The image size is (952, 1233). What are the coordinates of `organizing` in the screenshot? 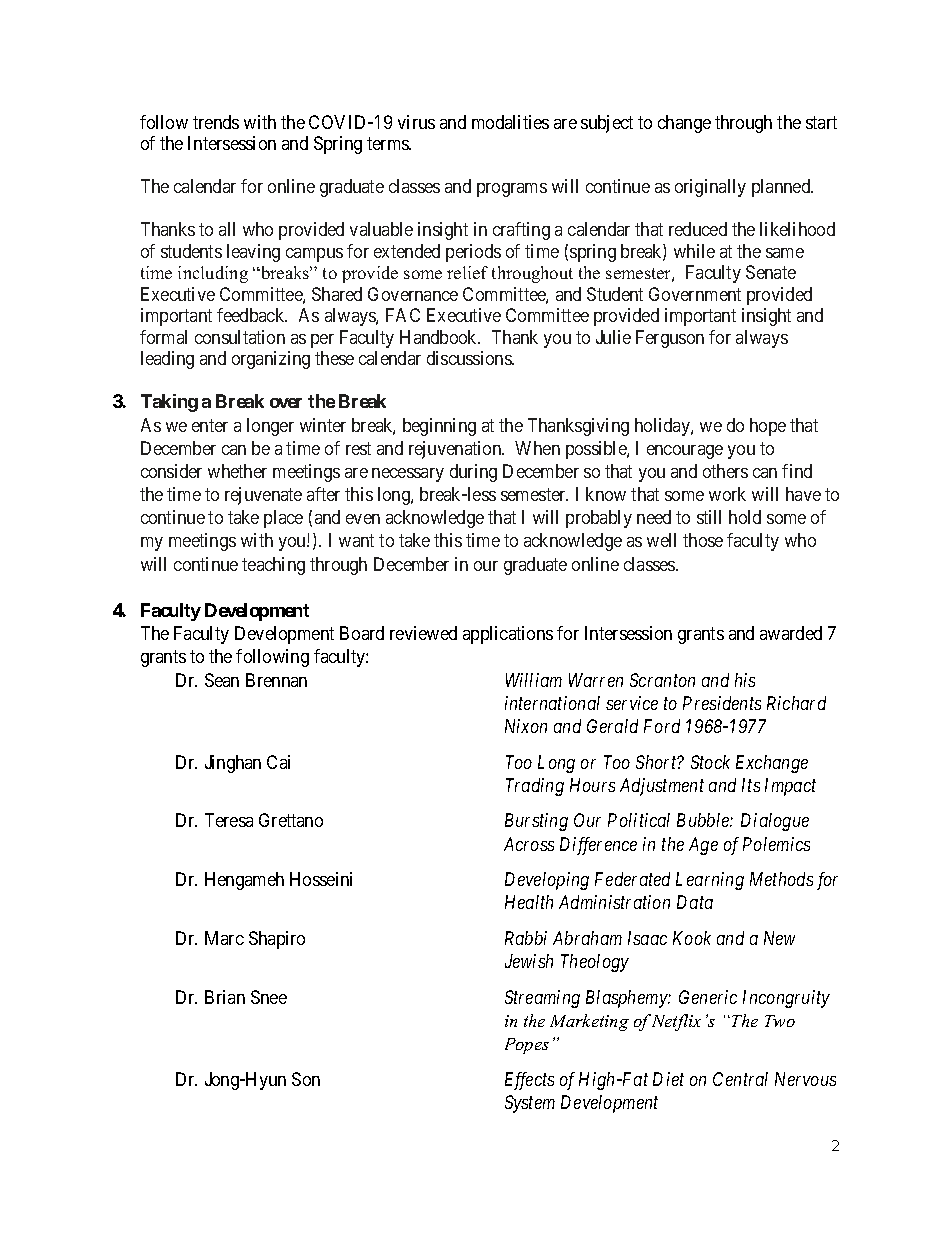 It's located at (271, 360).
